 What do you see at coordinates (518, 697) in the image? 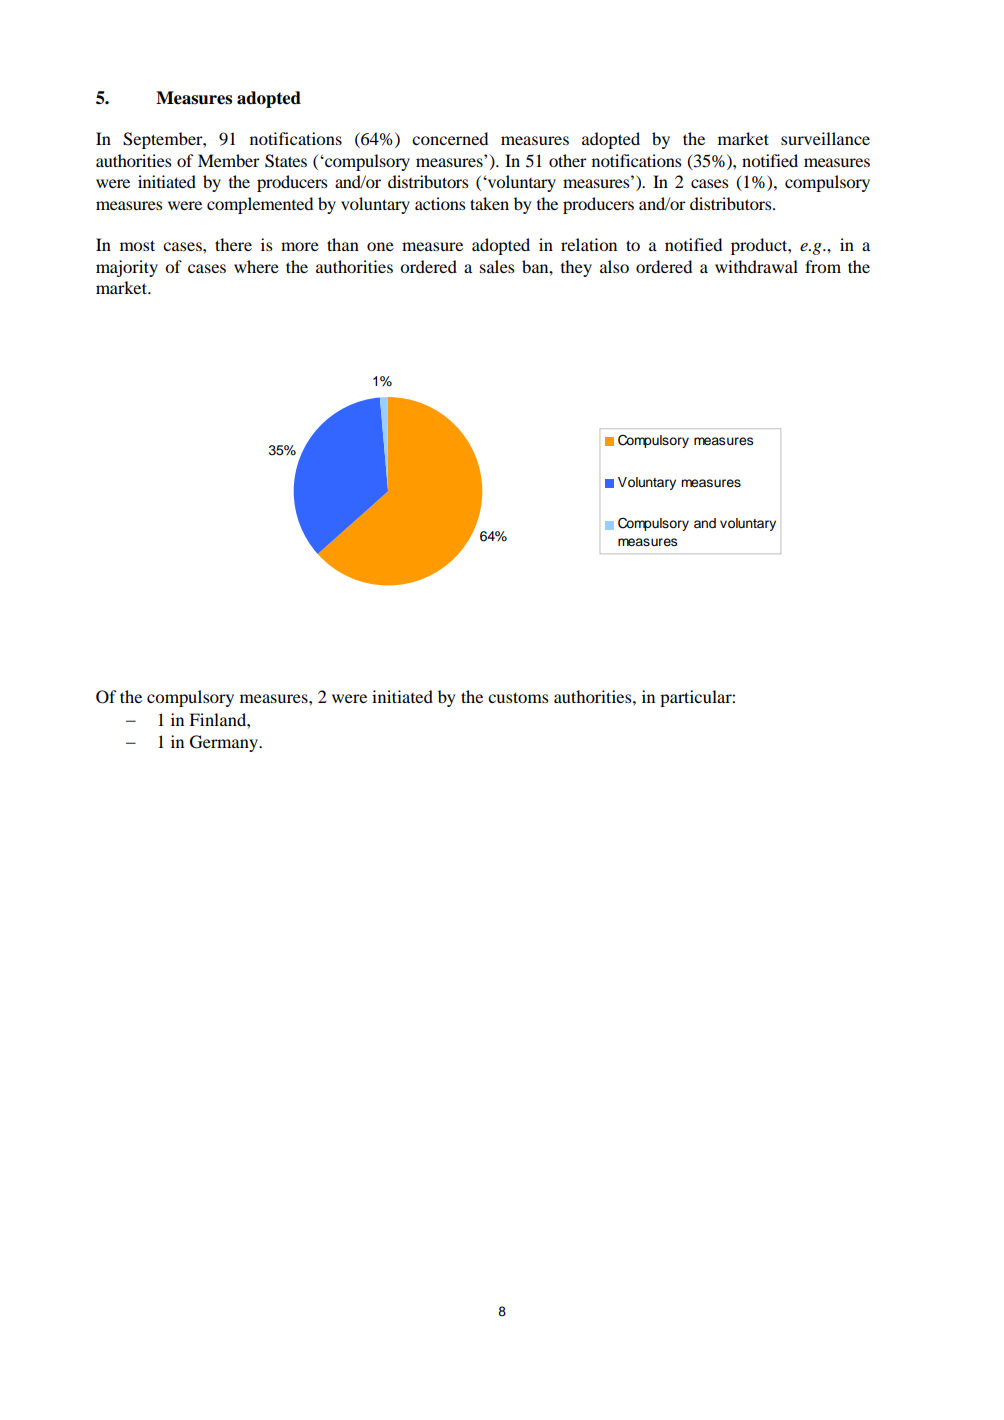
I see `customs` at bounding box center [518, 697].
